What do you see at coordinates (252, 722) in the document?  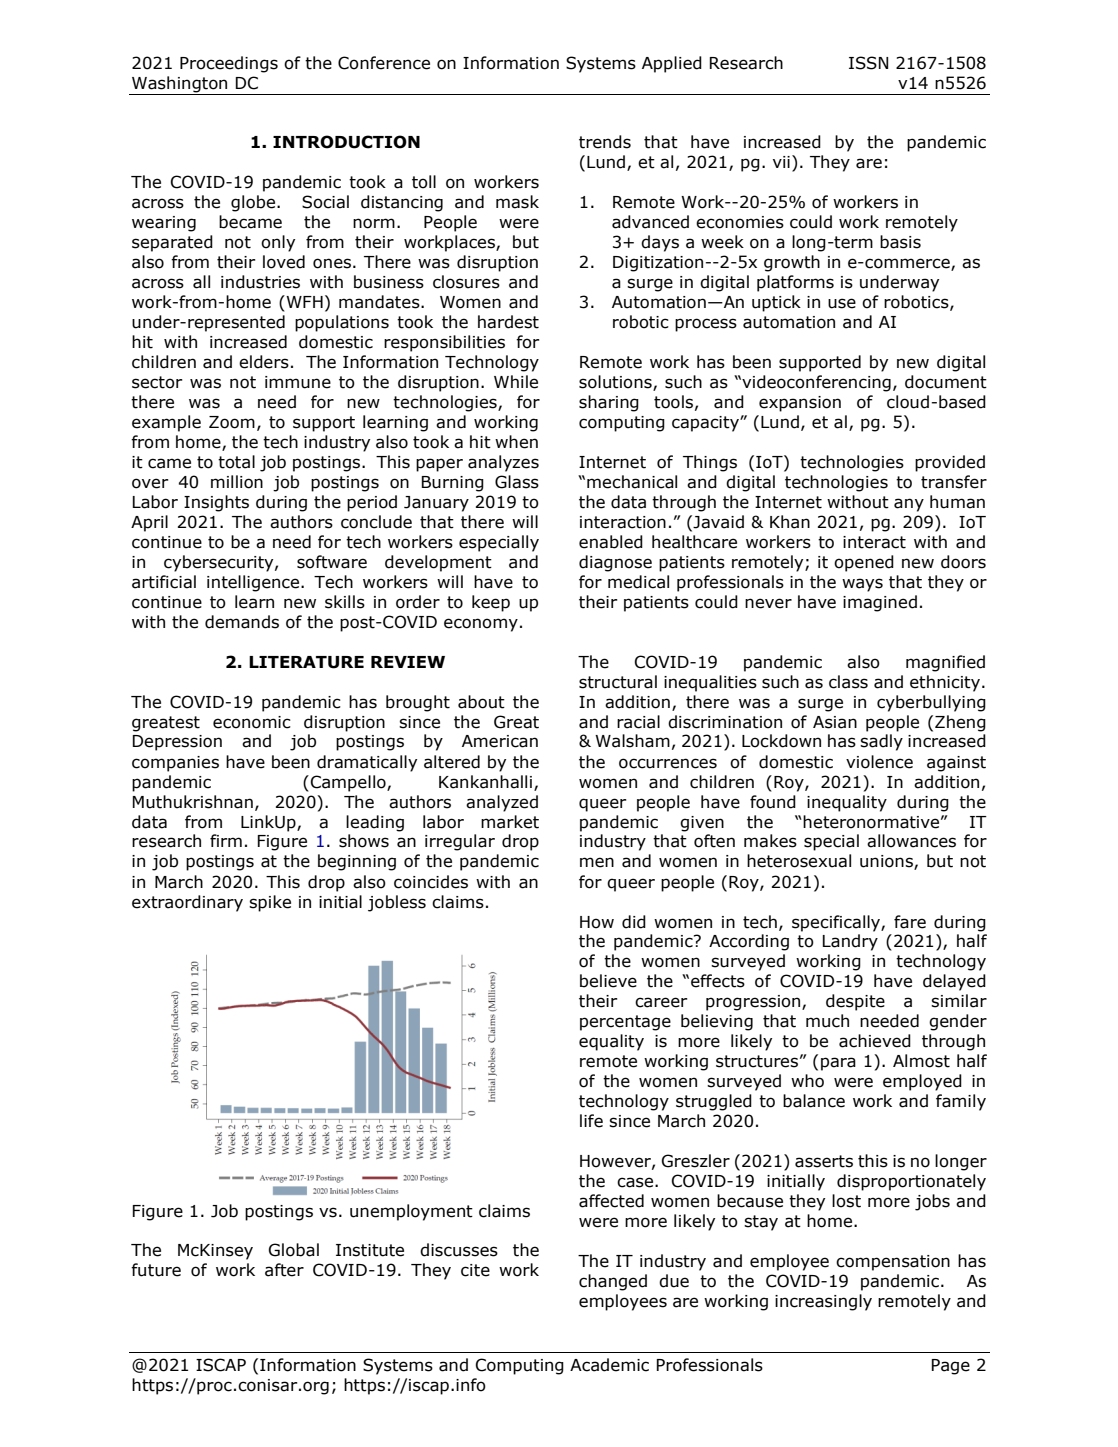 I see `economic` at bounding box center [252, 722].
